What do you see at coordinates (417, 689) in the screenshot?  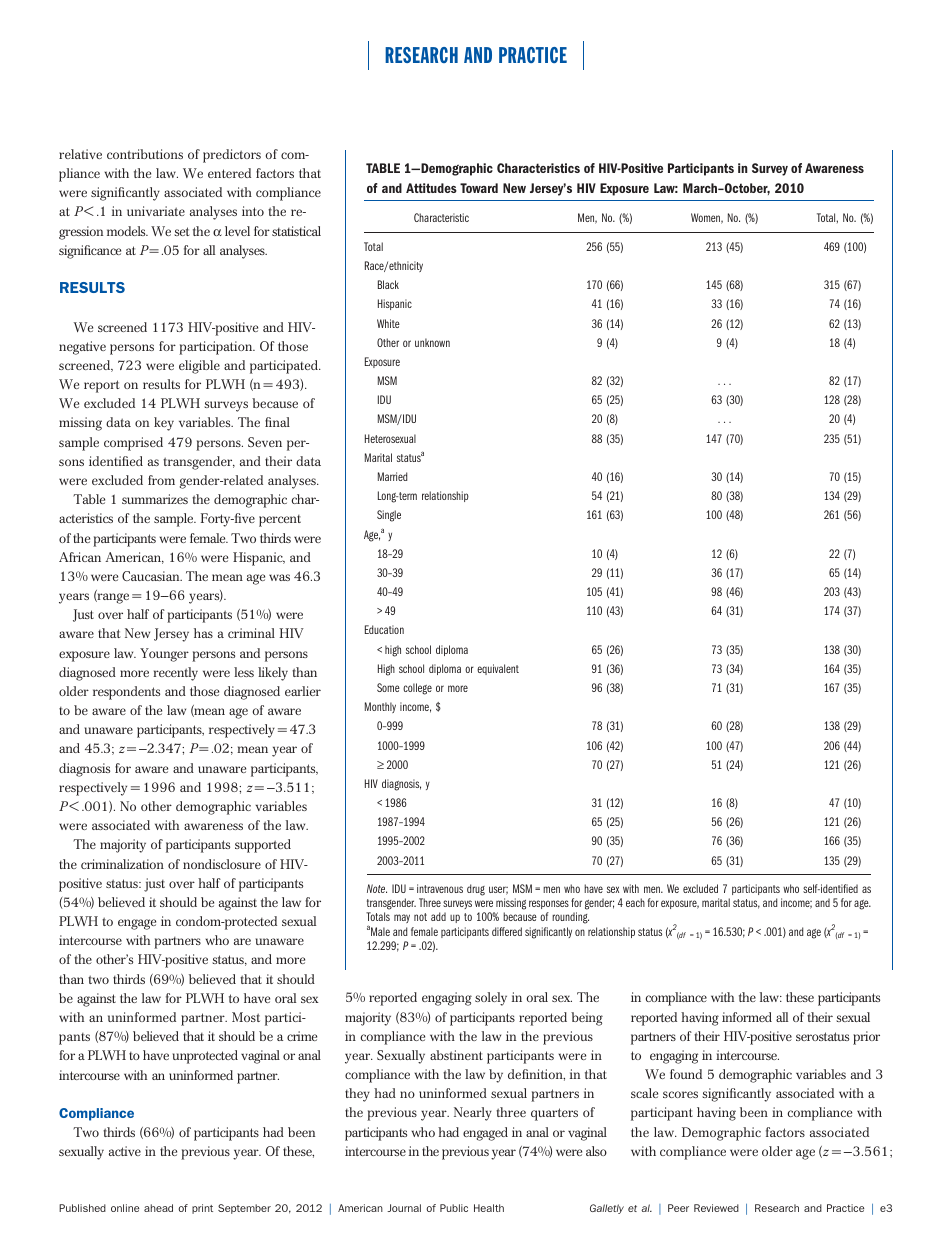 I see `college` at bounding box center [417, 689].
